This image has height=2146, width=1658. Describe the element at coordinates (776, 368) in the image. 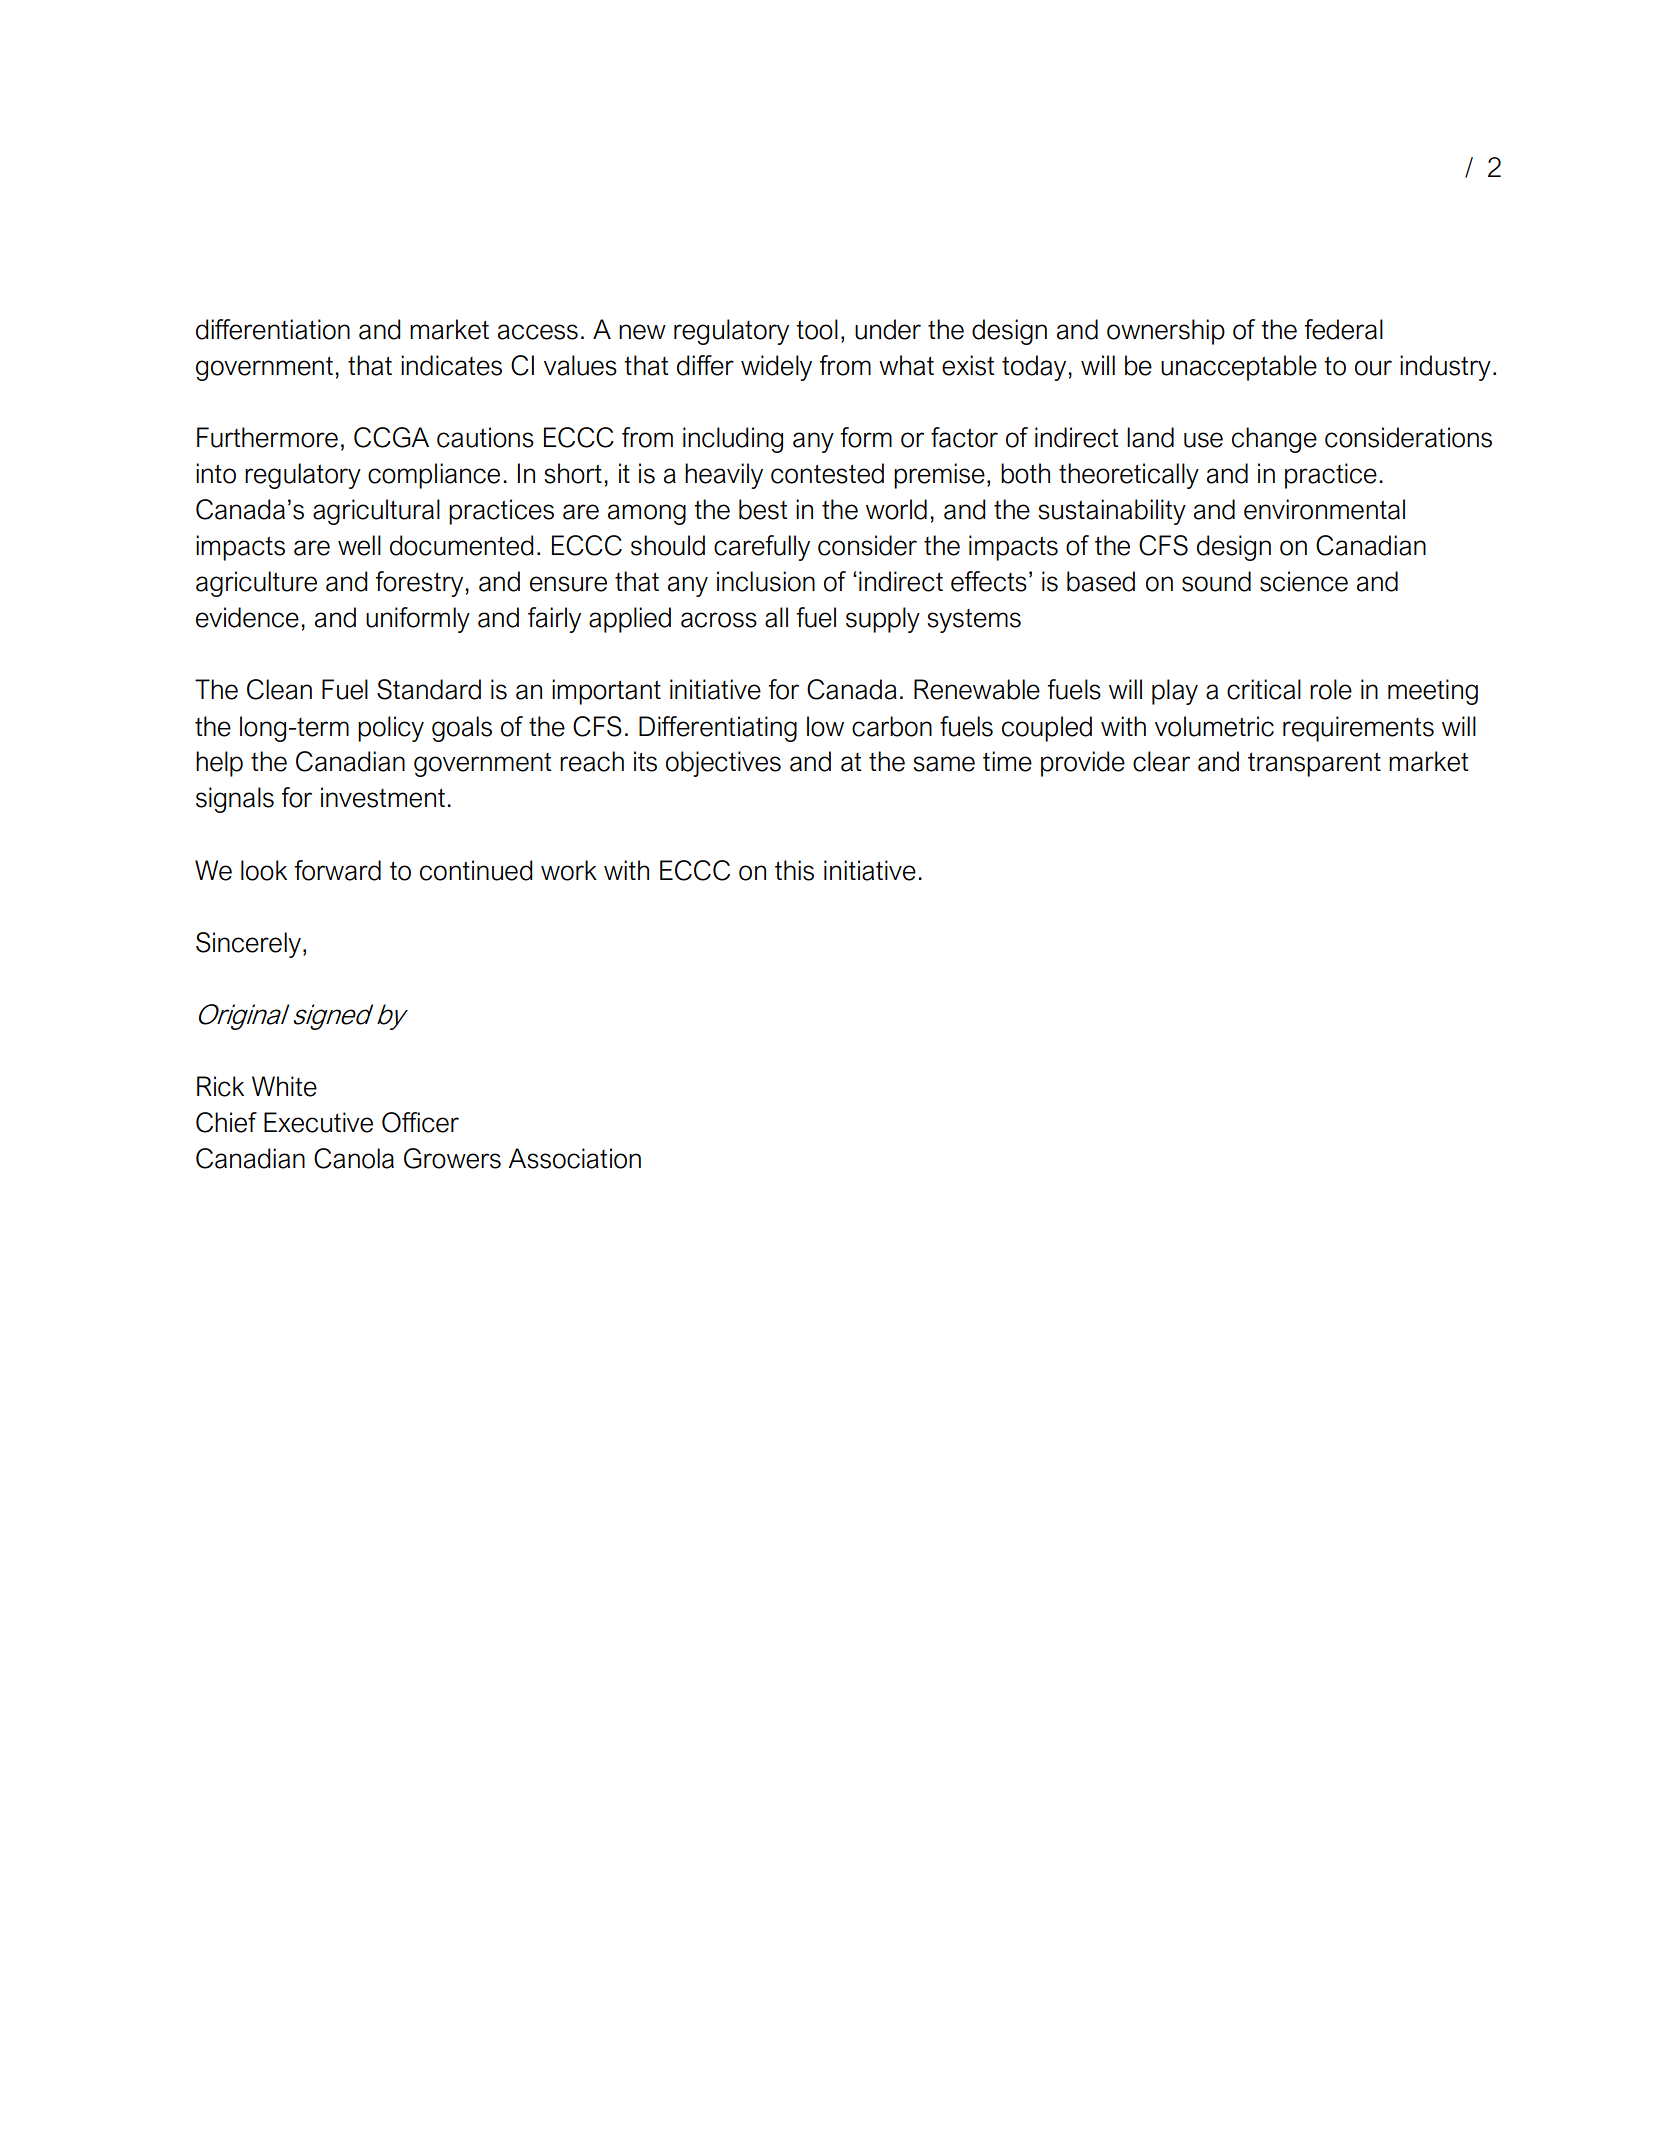

I see `widely` at that location.
